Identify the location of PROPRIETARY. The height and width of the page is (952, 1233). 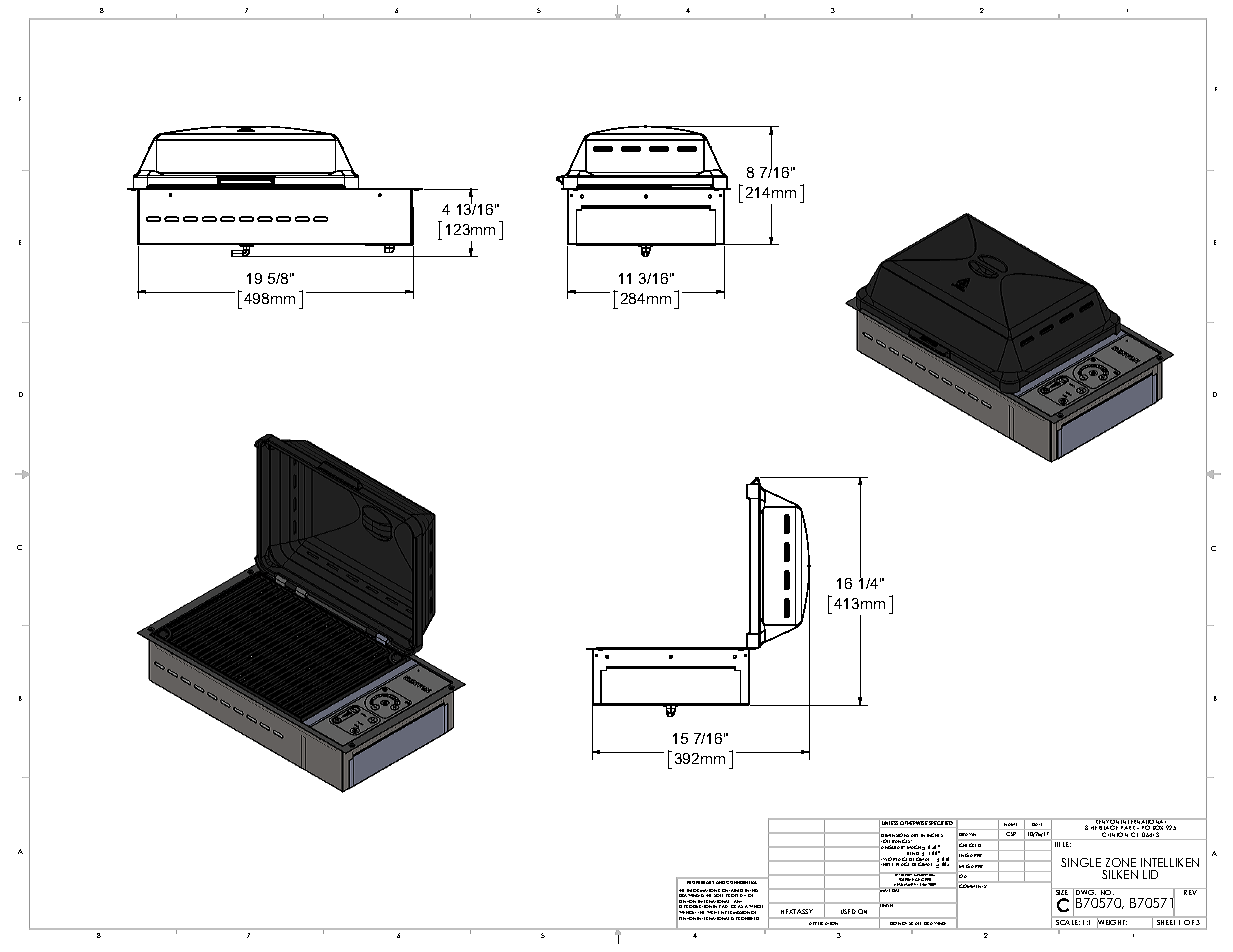
(700, 882).
